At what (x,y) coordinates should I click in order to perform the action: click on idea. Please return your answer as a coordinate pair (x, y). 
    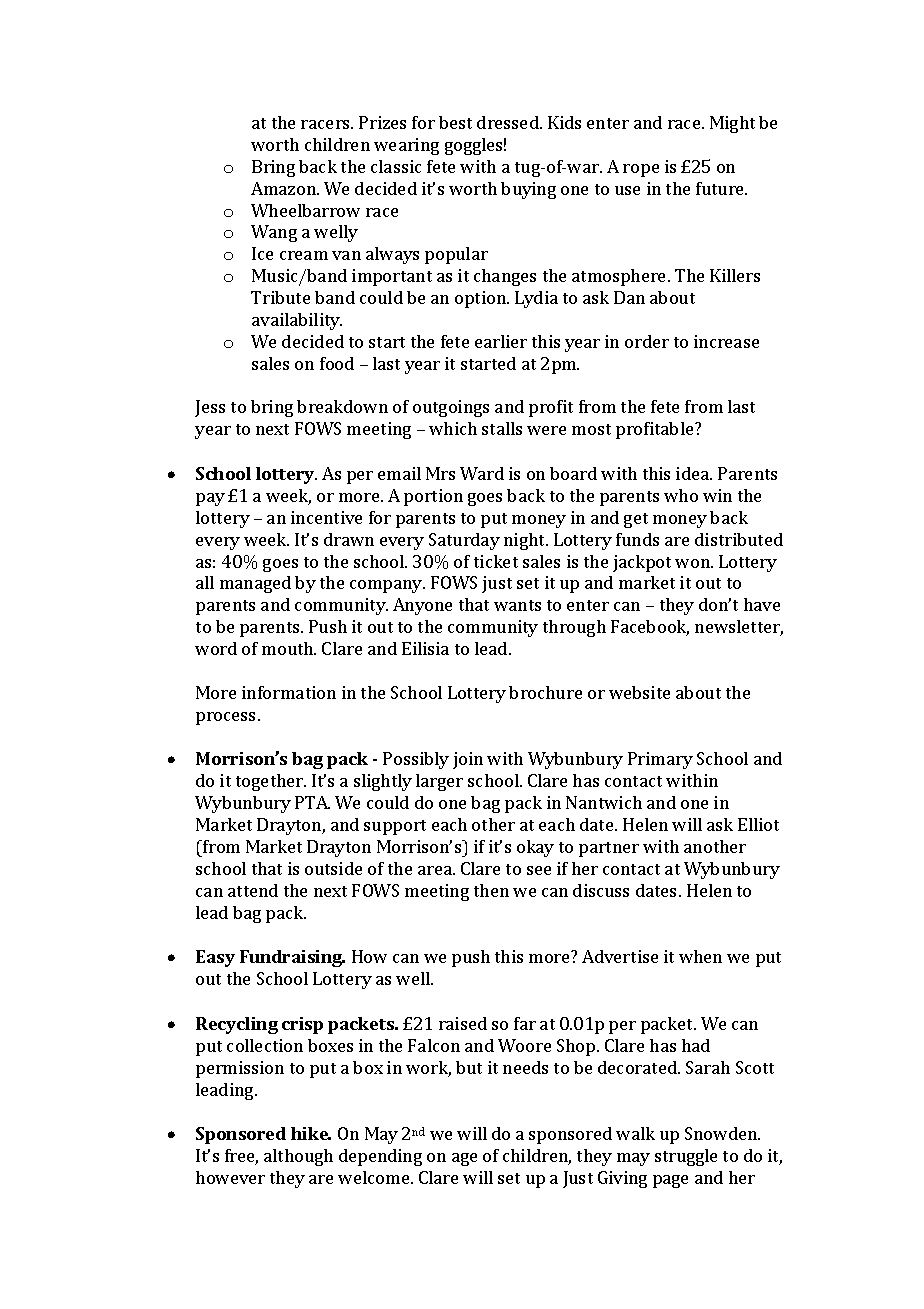
    Looking at the image, I should click on (694, 473).
